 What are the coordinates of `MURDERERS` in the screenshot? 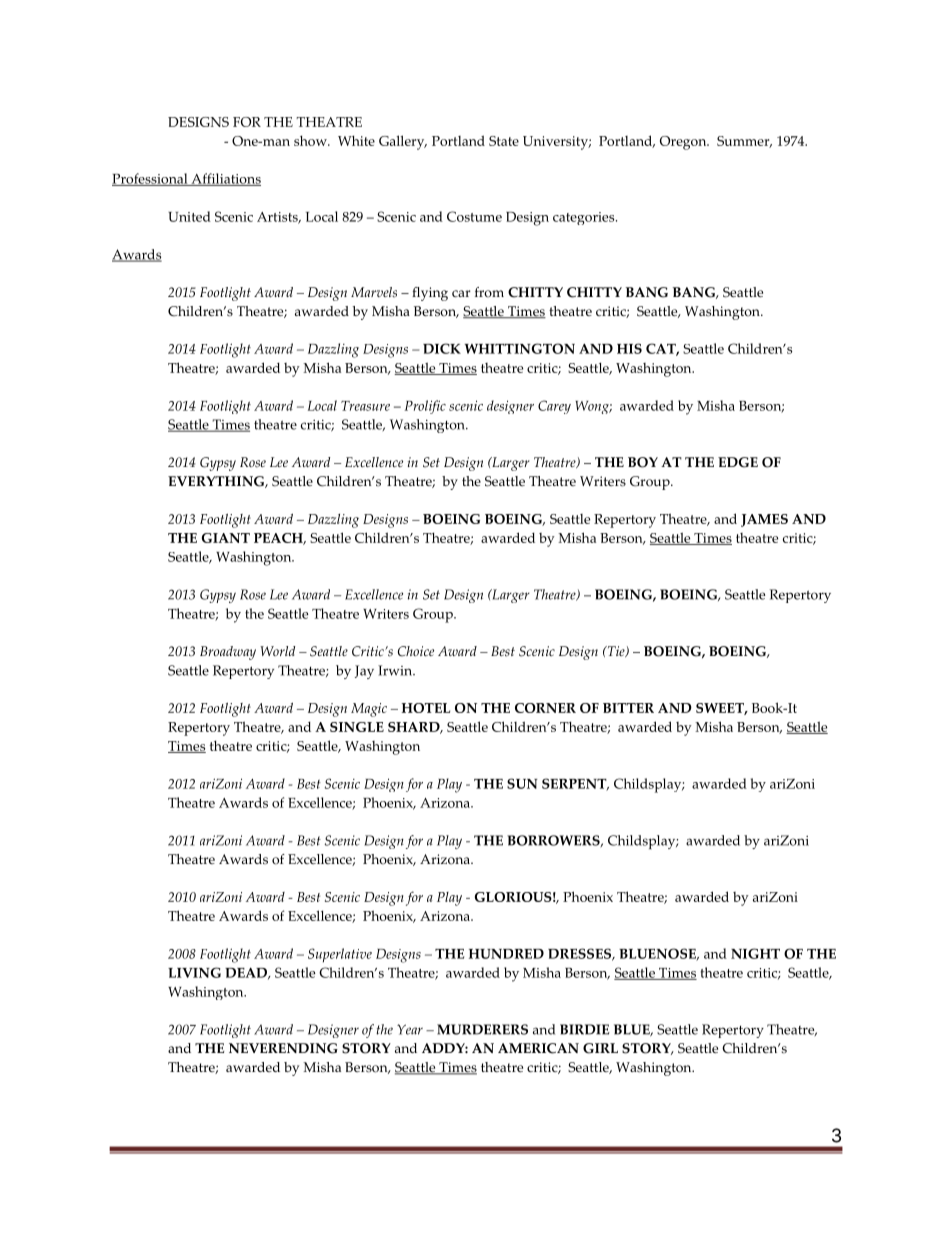 It's located at (482, 1029).
